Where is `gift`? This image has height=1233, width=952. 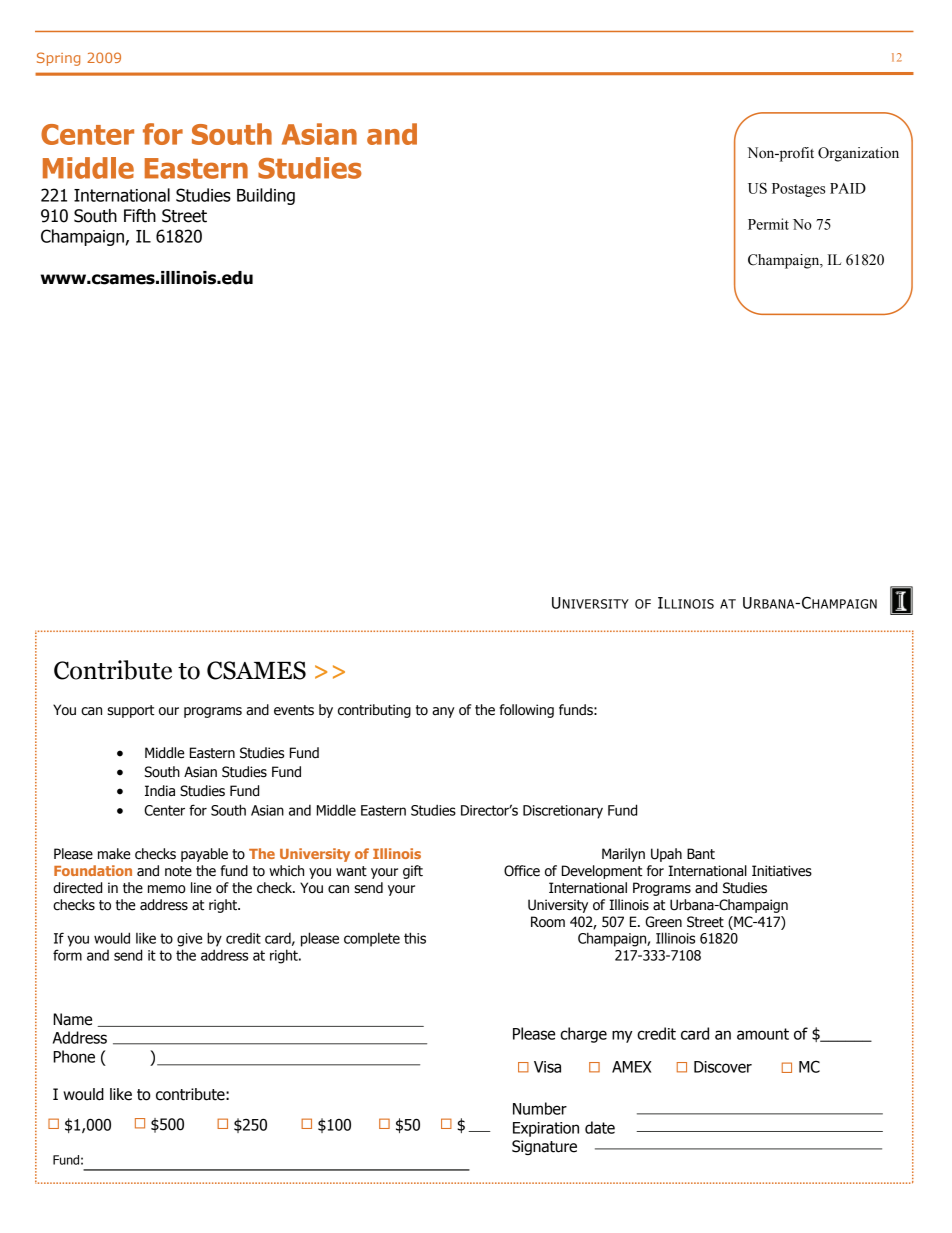 gift is located at coordinates (413, 872).
